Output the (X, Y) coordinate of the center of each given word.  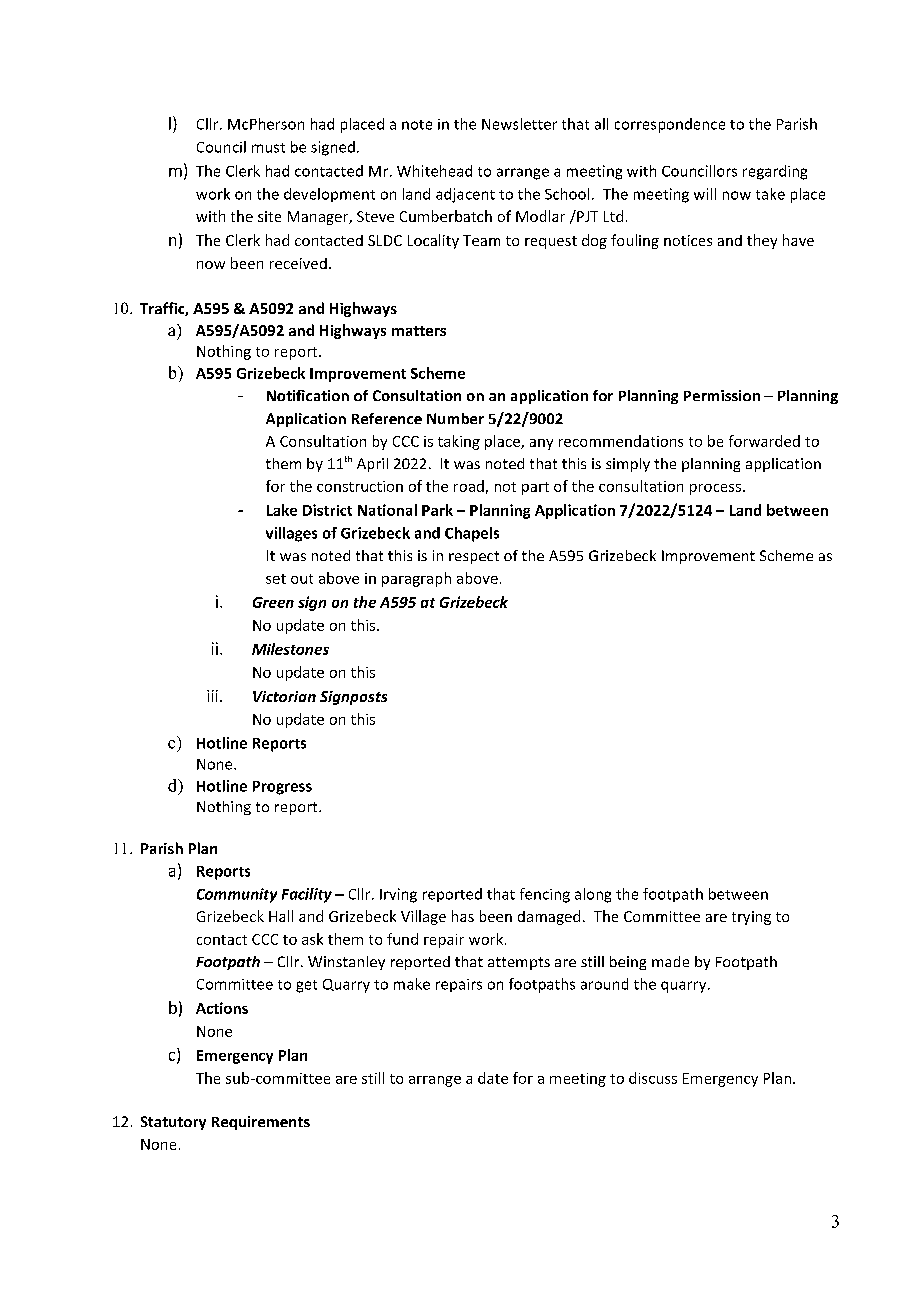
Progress (282, 788)
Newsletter (519, 124)
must (268, 148)
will (705, 194)
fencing (545, 895)
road (469, 486)
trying (751, 918)
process (715, 489)
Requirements (261, 1123)
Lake (282, 510)
